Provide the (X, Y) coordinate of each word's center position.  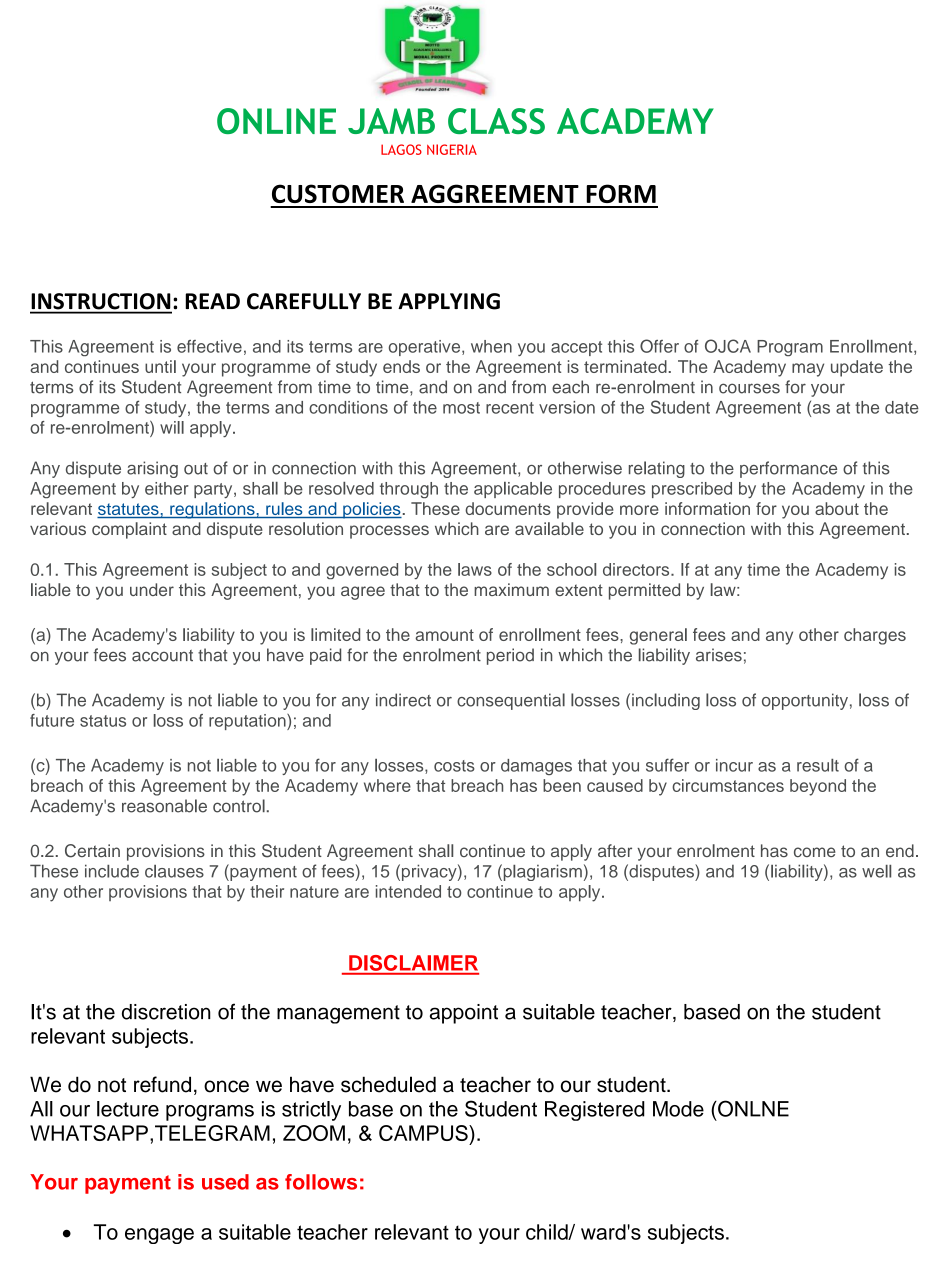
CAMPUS (424, 1133)
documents (508, 508)
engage (159, 1236)
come (815, 852)
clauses (174, 871)
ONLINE (276, 121)
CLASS (496, 121)
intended (408, 891)
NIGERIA (452, 149)
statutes (129, 510)
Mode (678, 1109)
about (837, 508)
